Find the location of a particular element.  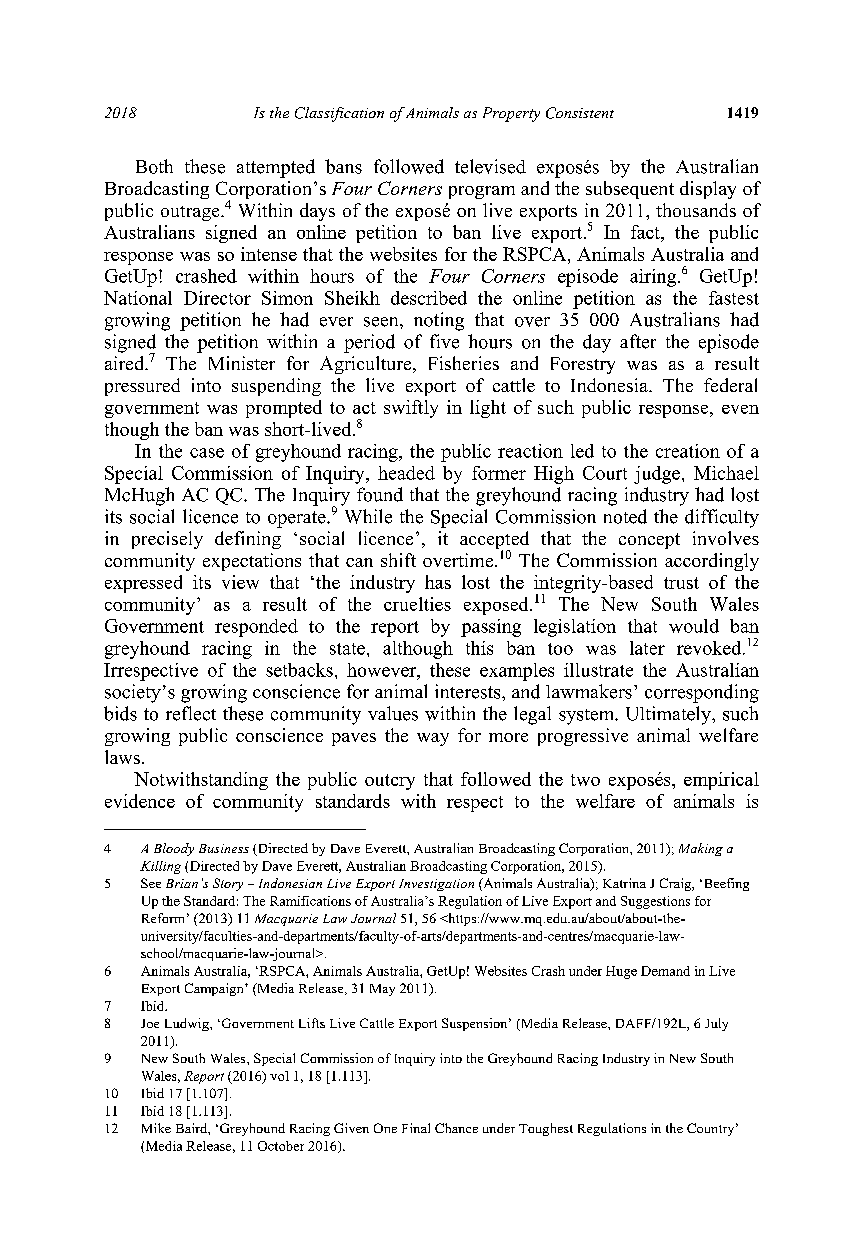

empirical is located at coordinates (721, 781).
